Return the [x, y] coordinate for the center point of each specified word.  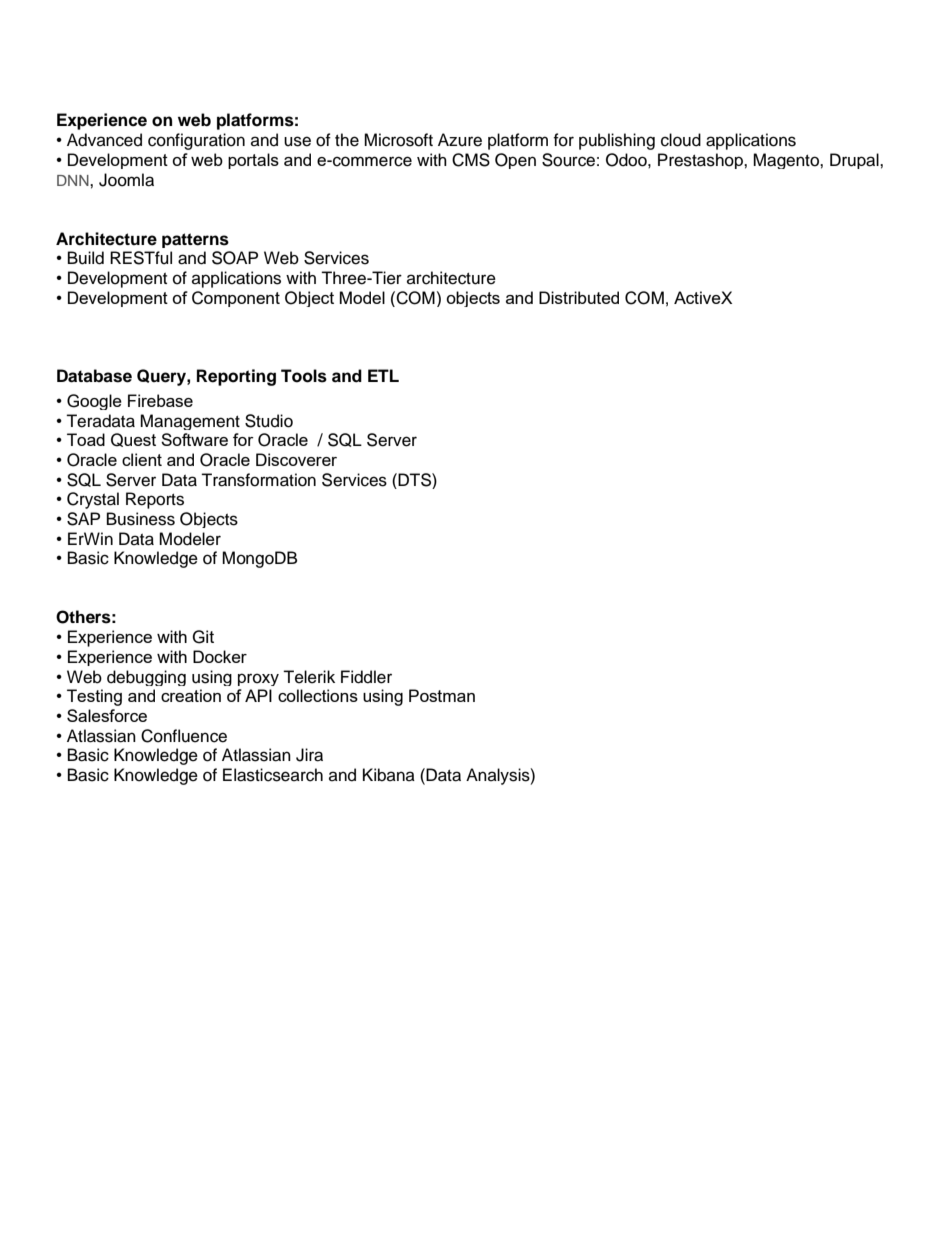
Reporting [236, 377]
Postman [442, 695]
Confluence [184, 736]
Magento [787, 161]
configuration [196, 141]
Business [141, 519]
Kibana [389, 775]
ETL [383, 375]
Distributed [579, 297]
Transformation [258, 480]
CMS [471, 160]
